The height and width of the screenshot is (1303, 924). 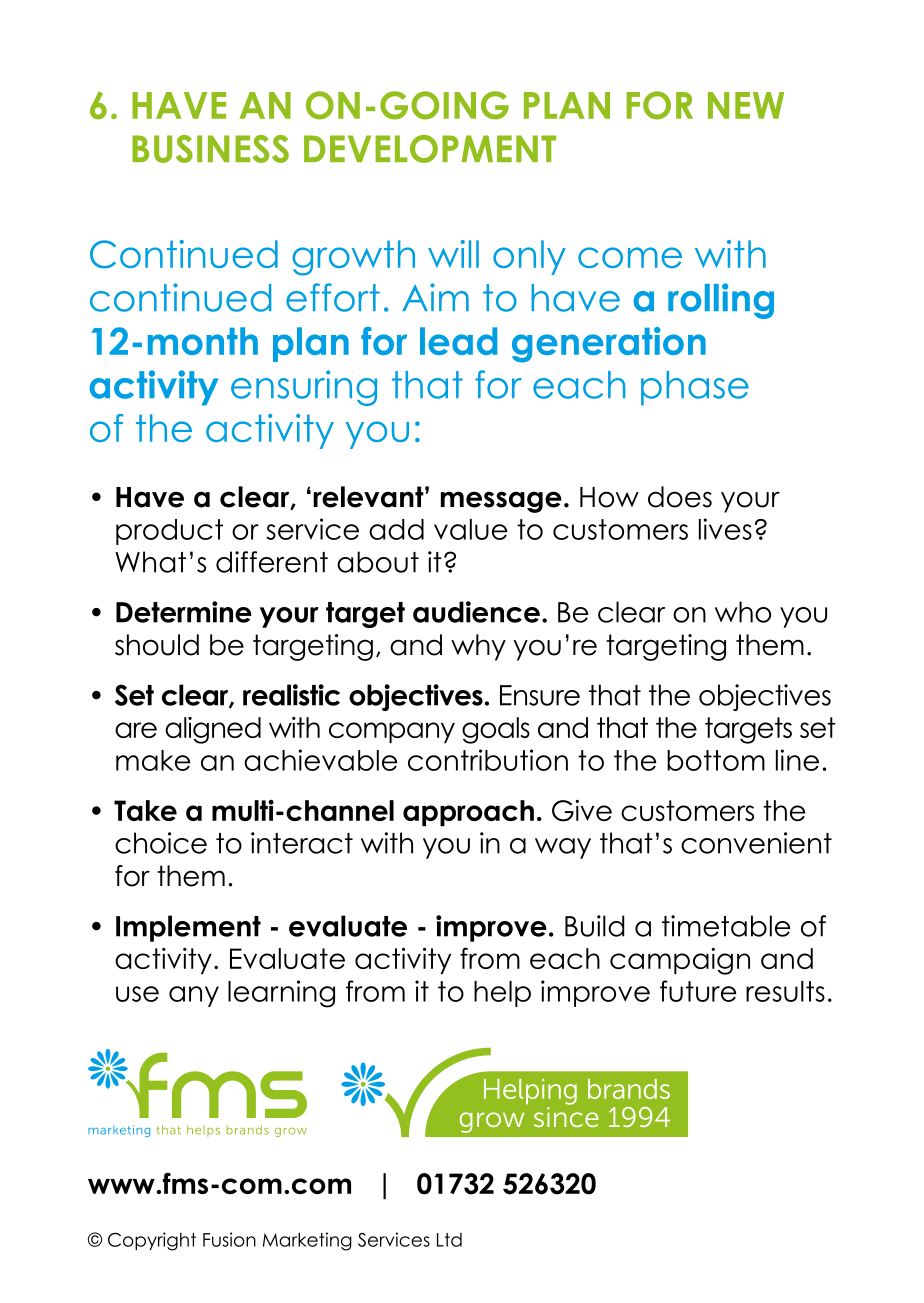 I want to click on NEW, so click(x=746, y=105).
